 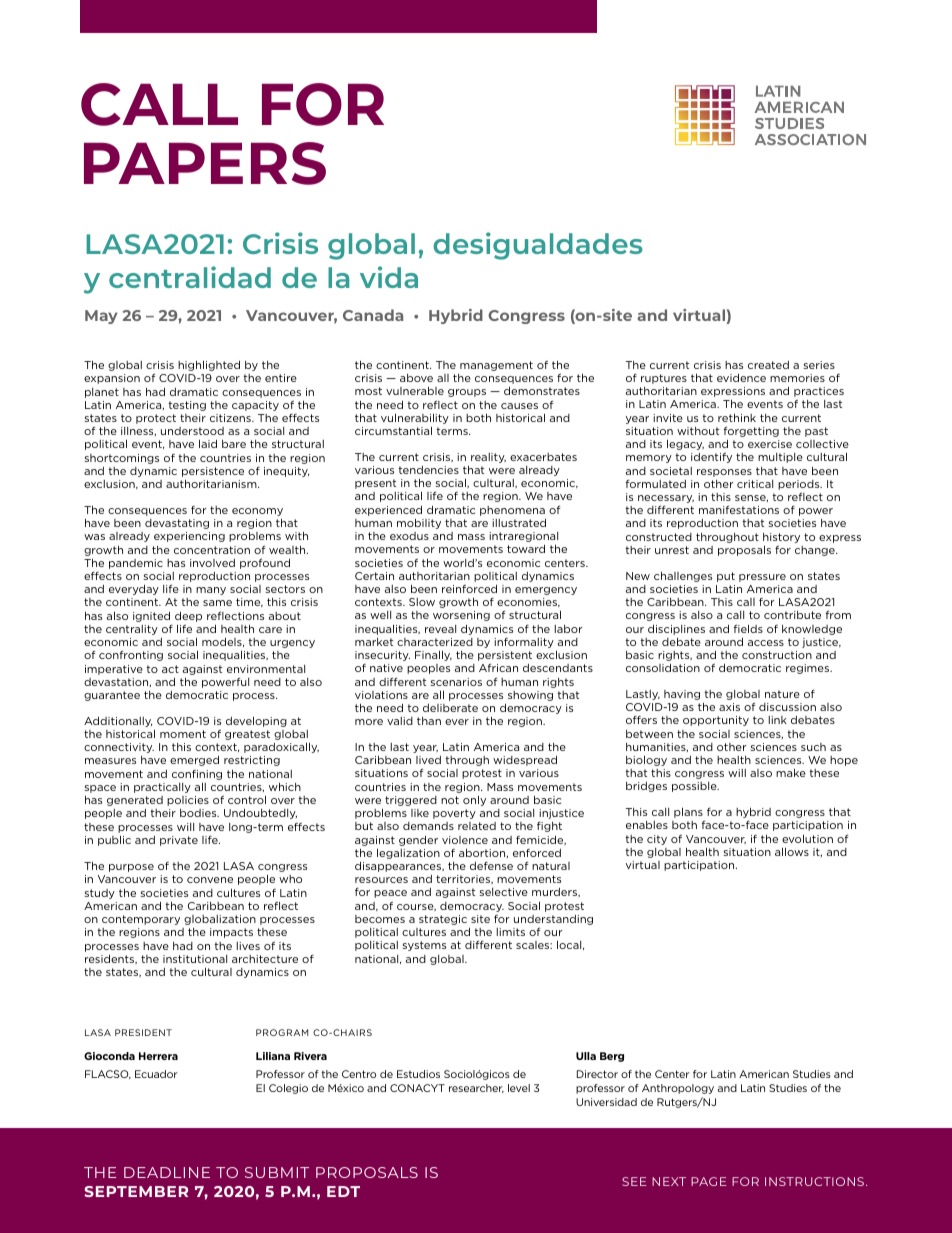 I want to click on reality, so click(x=488, y=458).
